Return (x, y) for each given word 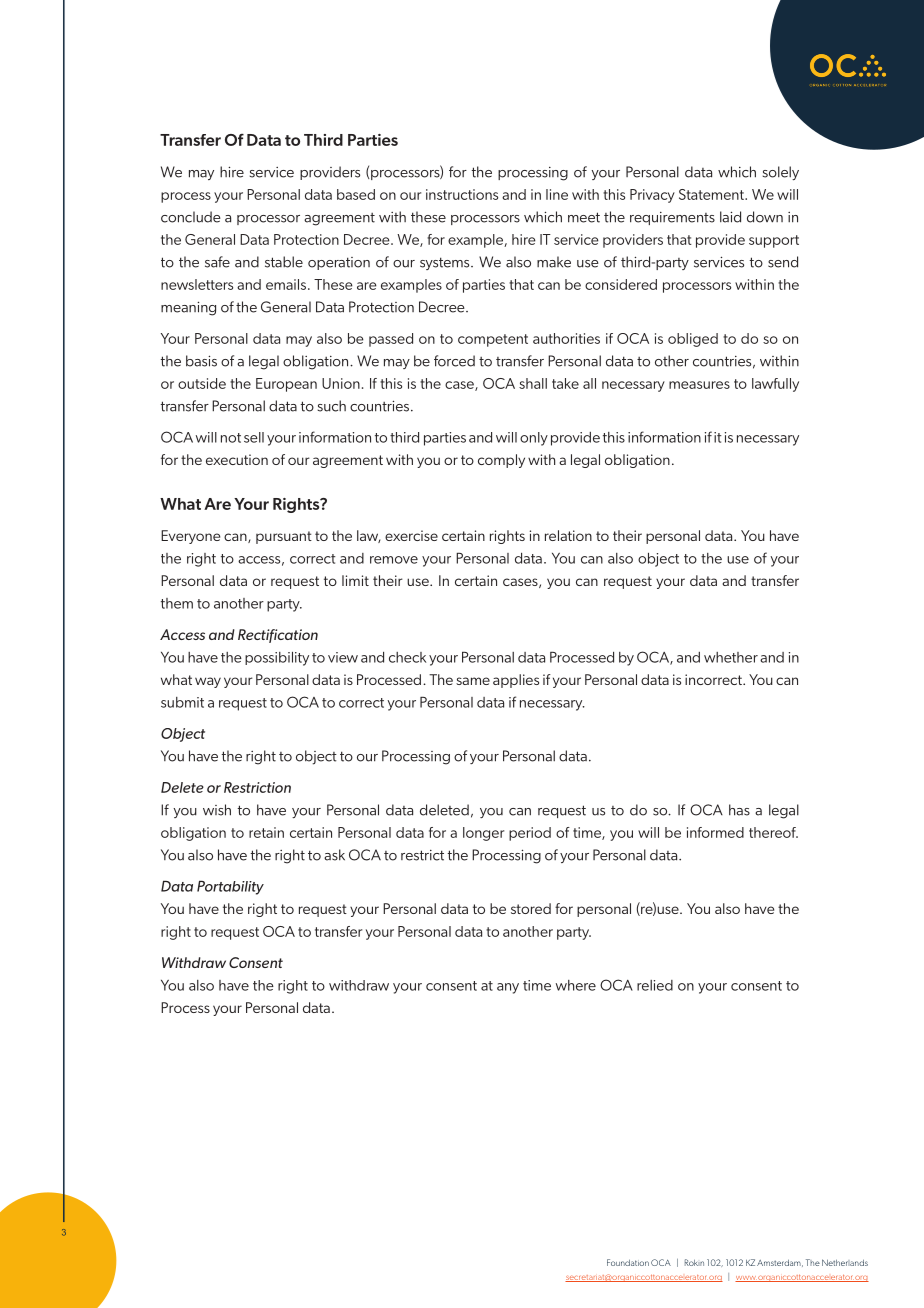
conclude (191, 217)
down (765, 217)
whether (731, 657)
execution (237, 459)
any (508, 988)
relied (655, 985)
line (557, 194)
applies (516, 681)
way (208, 682)
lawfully (775, 385)
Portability (230, 888)
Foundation (628, 1262)
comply (501, 461)
